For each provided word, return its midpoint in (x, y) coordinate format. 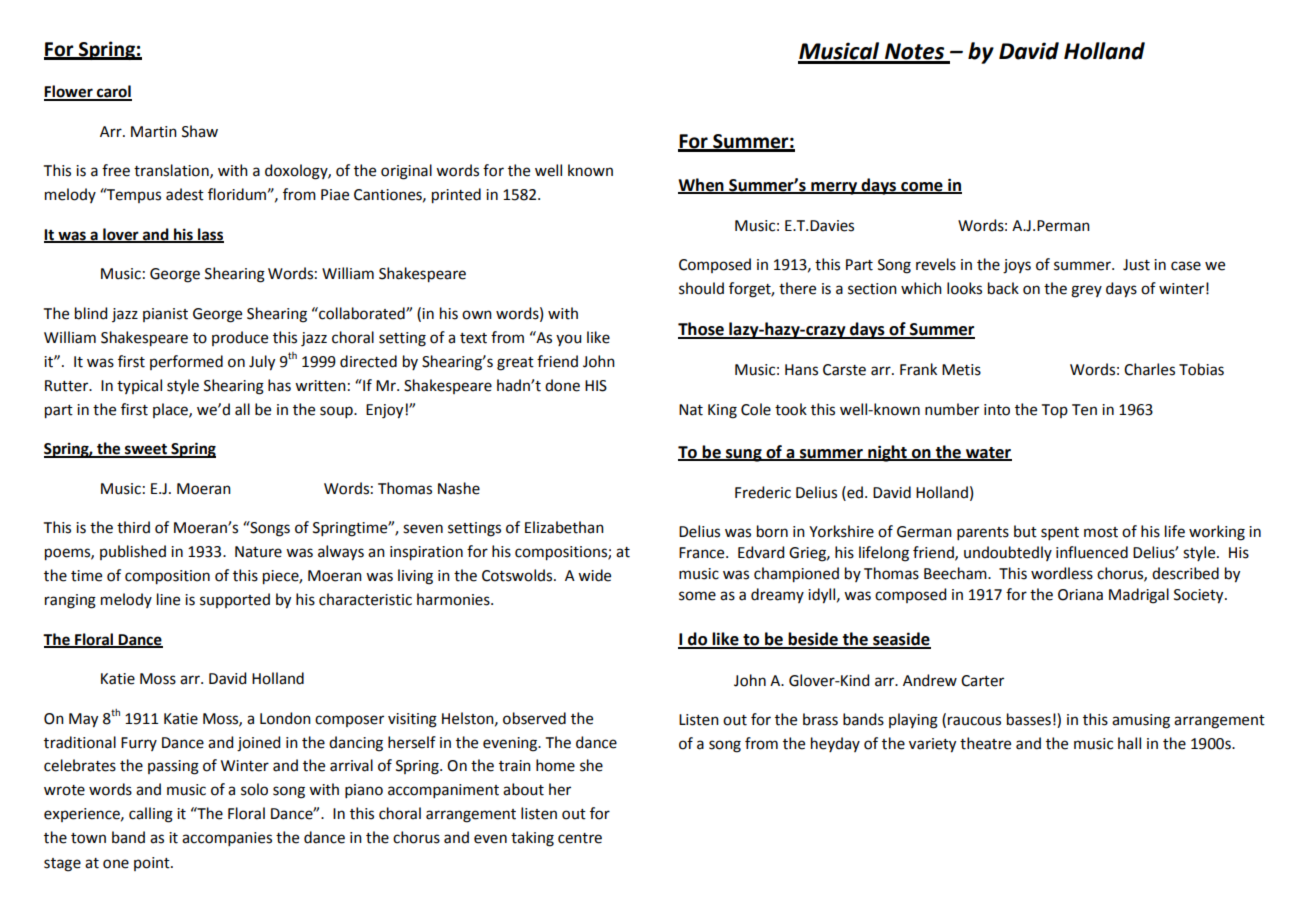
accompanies (227, 839)
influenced (1092, 552)
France (703, 553)
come (922, 187)
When (702, 185)
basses (1029, 719)
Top (1055, 411)
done (562, 385)
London (285, 718)
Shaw (200, 131)
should (701, 288)
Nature (258, 552)
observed (534, 718)
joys (1017, 266)
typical (139, 386)
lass (210, 235)
